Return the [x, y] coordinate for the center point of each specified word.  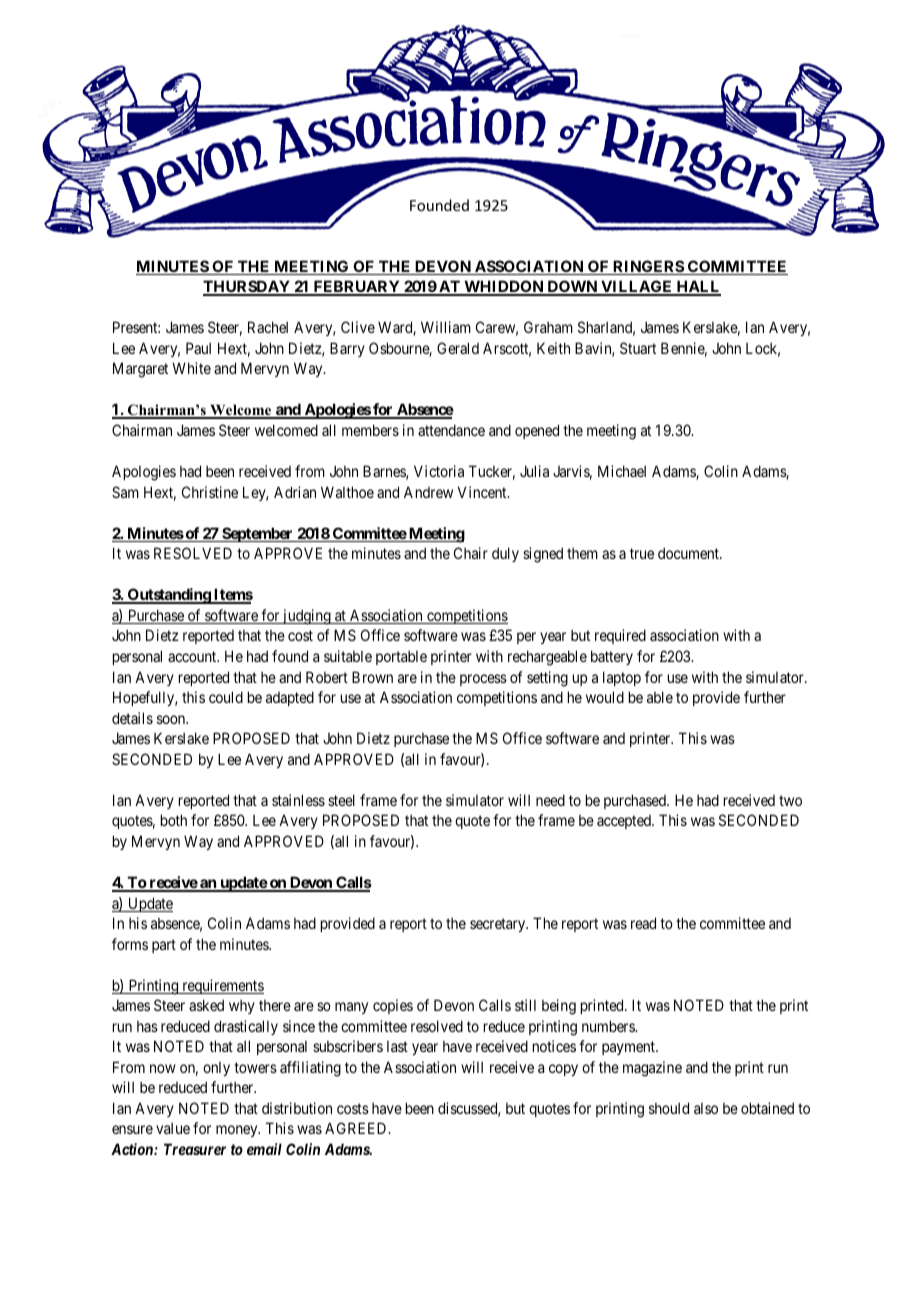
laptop [622, 678]
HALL [697, 287]
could [226, 697]
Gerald [458, 348]
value [173, 1128]
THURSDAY [247, 287]
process [483, 680]
